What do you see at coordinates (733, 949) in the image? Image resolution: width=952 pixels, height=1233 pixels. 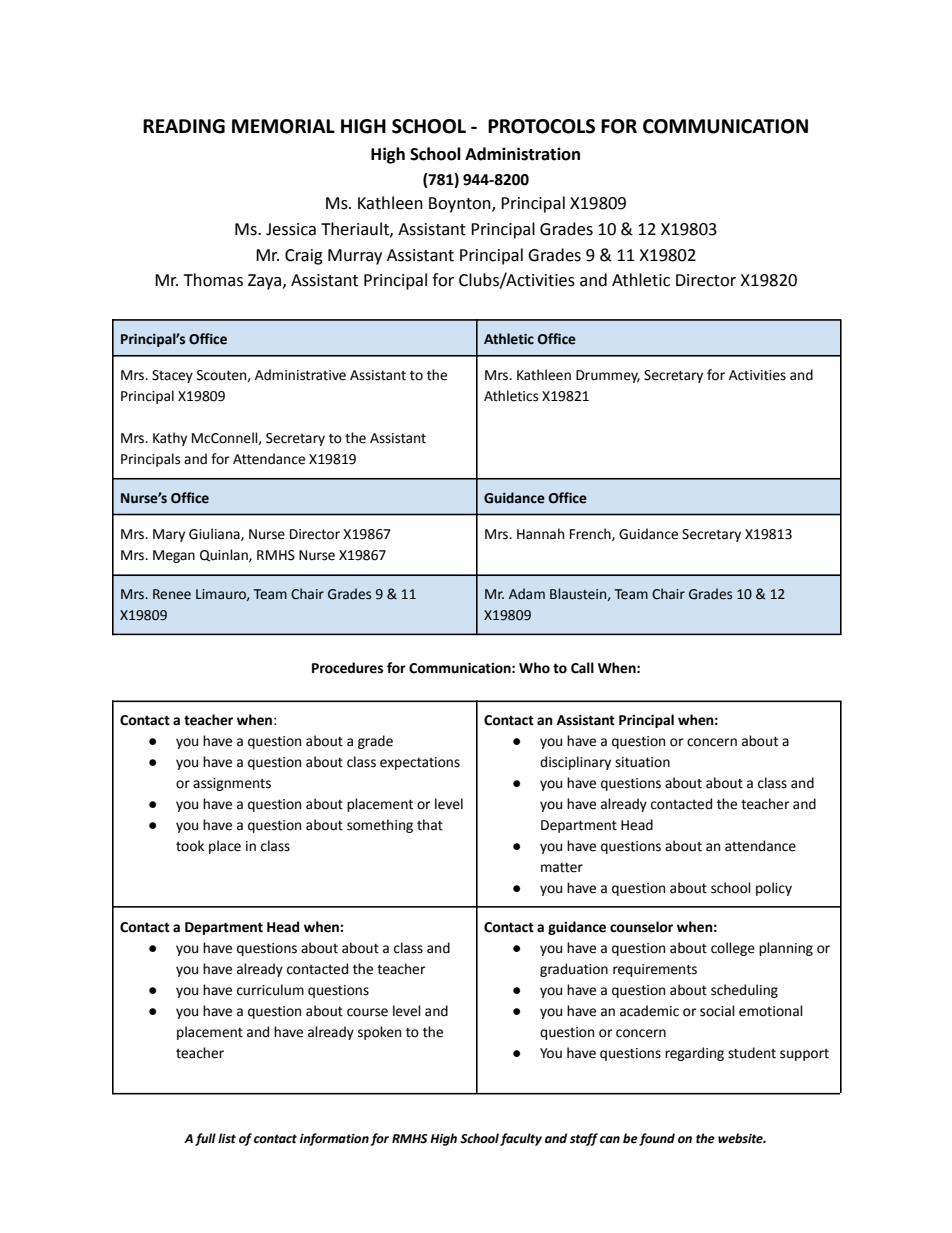 I see `college` at bounding box center [733, 949].
